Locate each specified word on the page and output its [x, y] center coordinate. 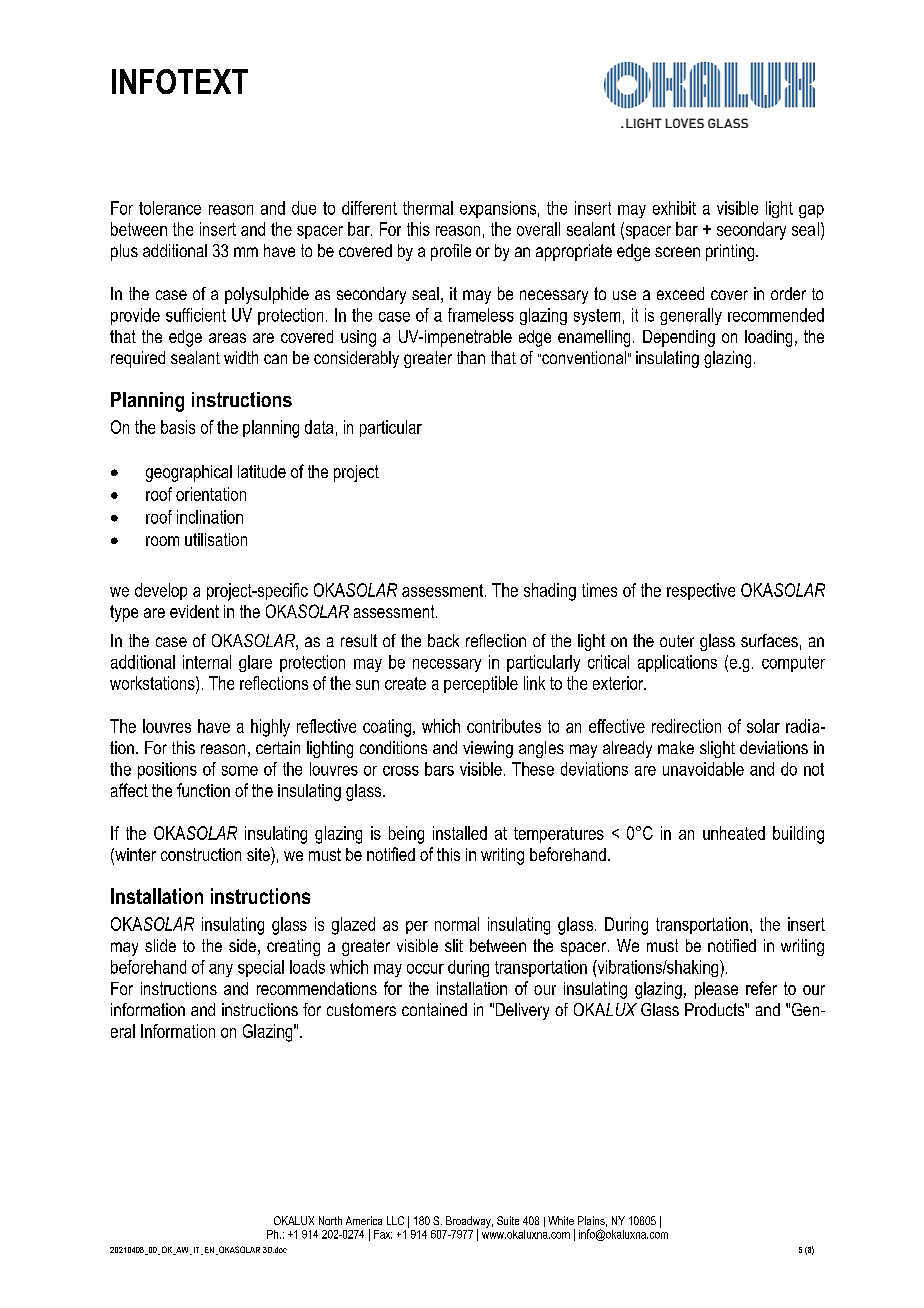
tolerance [170, 208]
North [330, 1220]
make [676, 747]
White [561, 1220]
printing [731, 252]
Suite [508, 1220]
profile [451, 252]
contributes [504, 726]
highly [270, 728]
